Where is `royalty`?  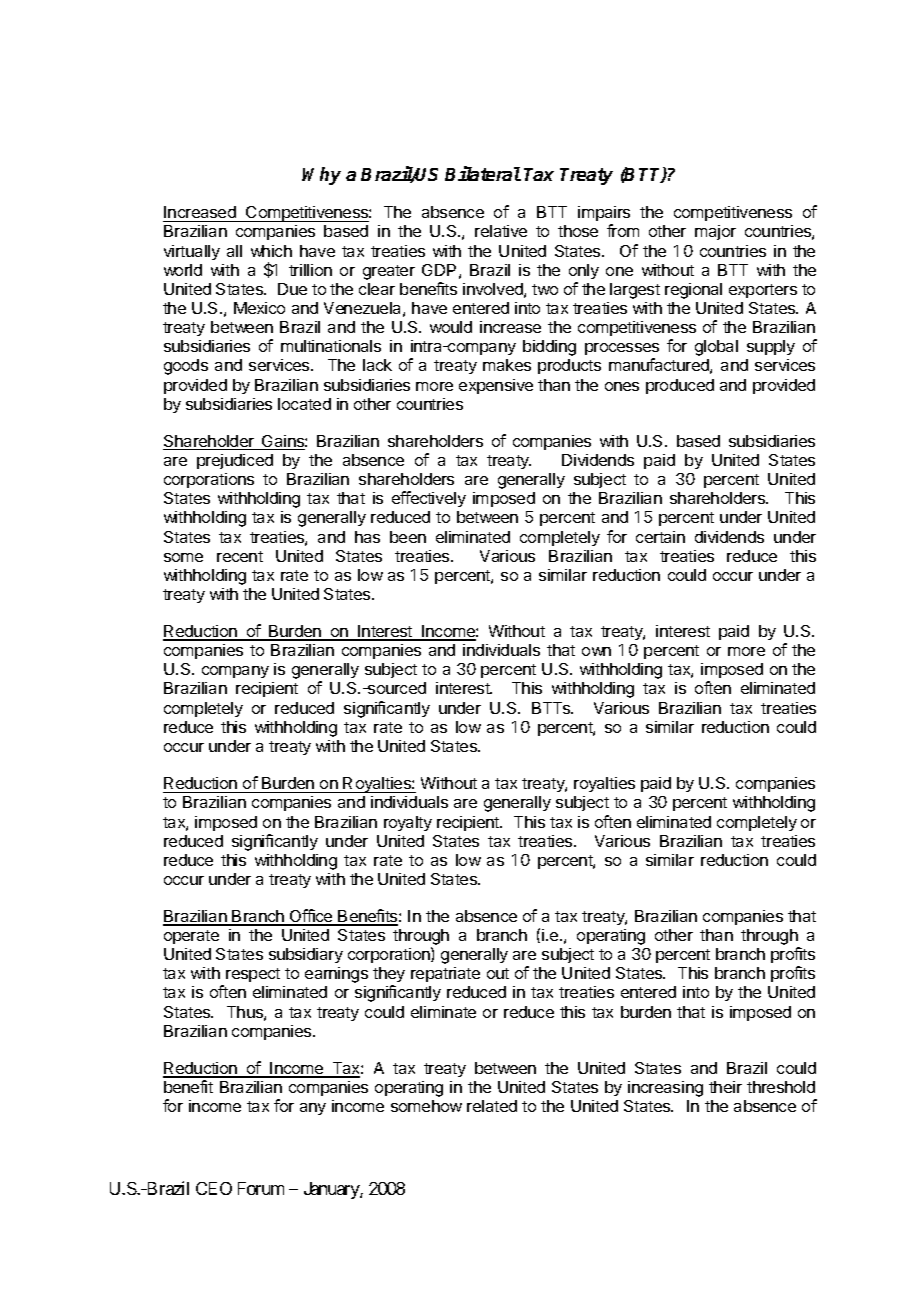
royalty is located at coordinates (408, 823).
